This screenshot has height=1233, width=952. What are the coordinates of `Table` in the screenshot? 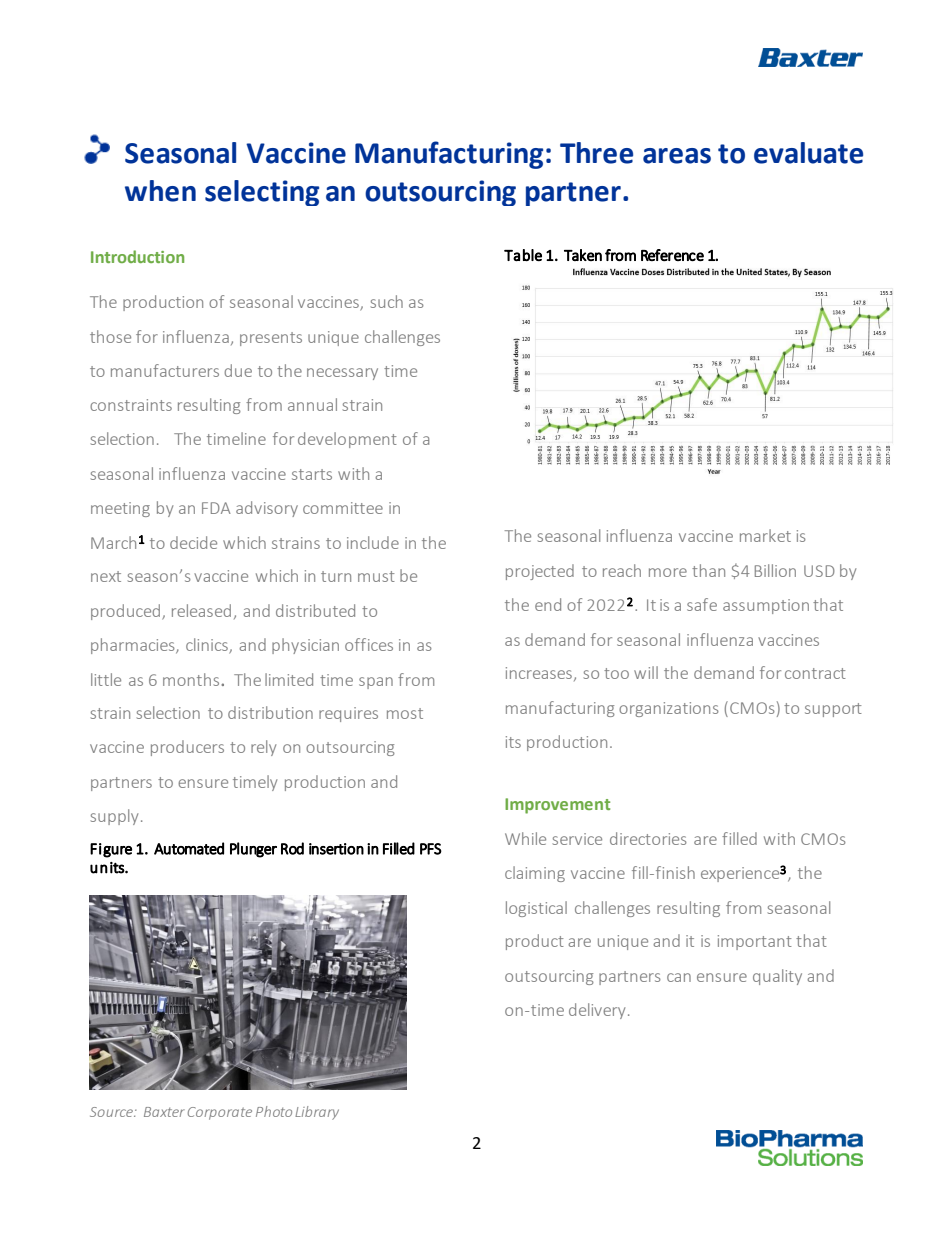 It's located at (523, 255).
